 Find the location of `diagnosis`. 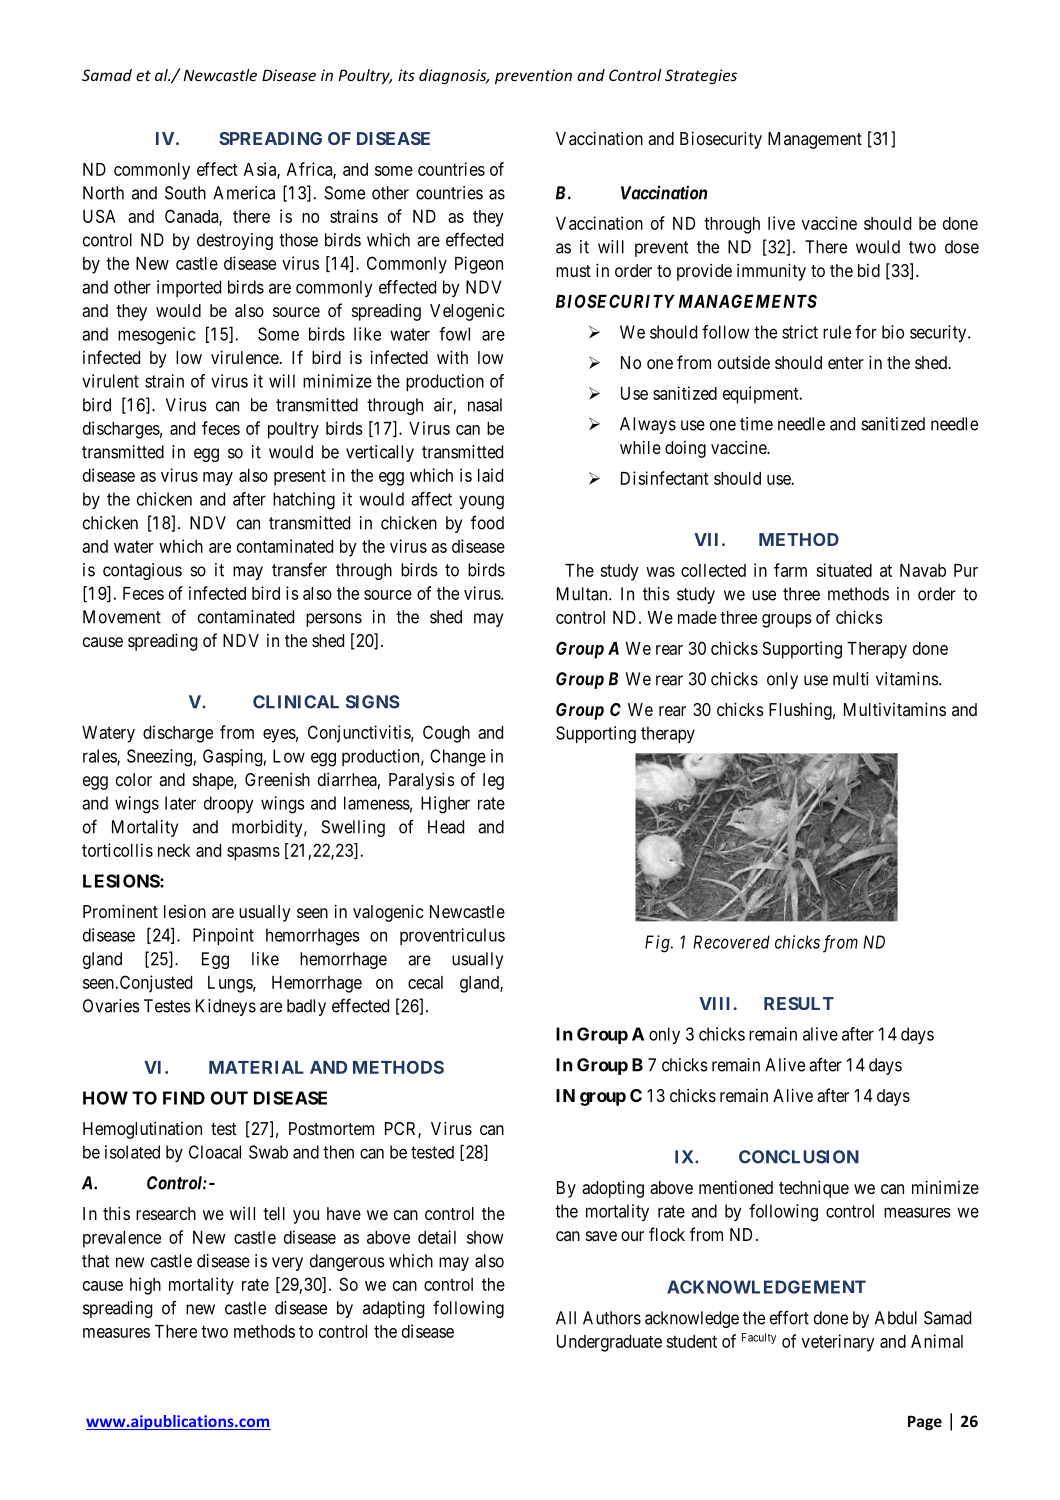

diagnosis is located at coordinates (454, 76).
